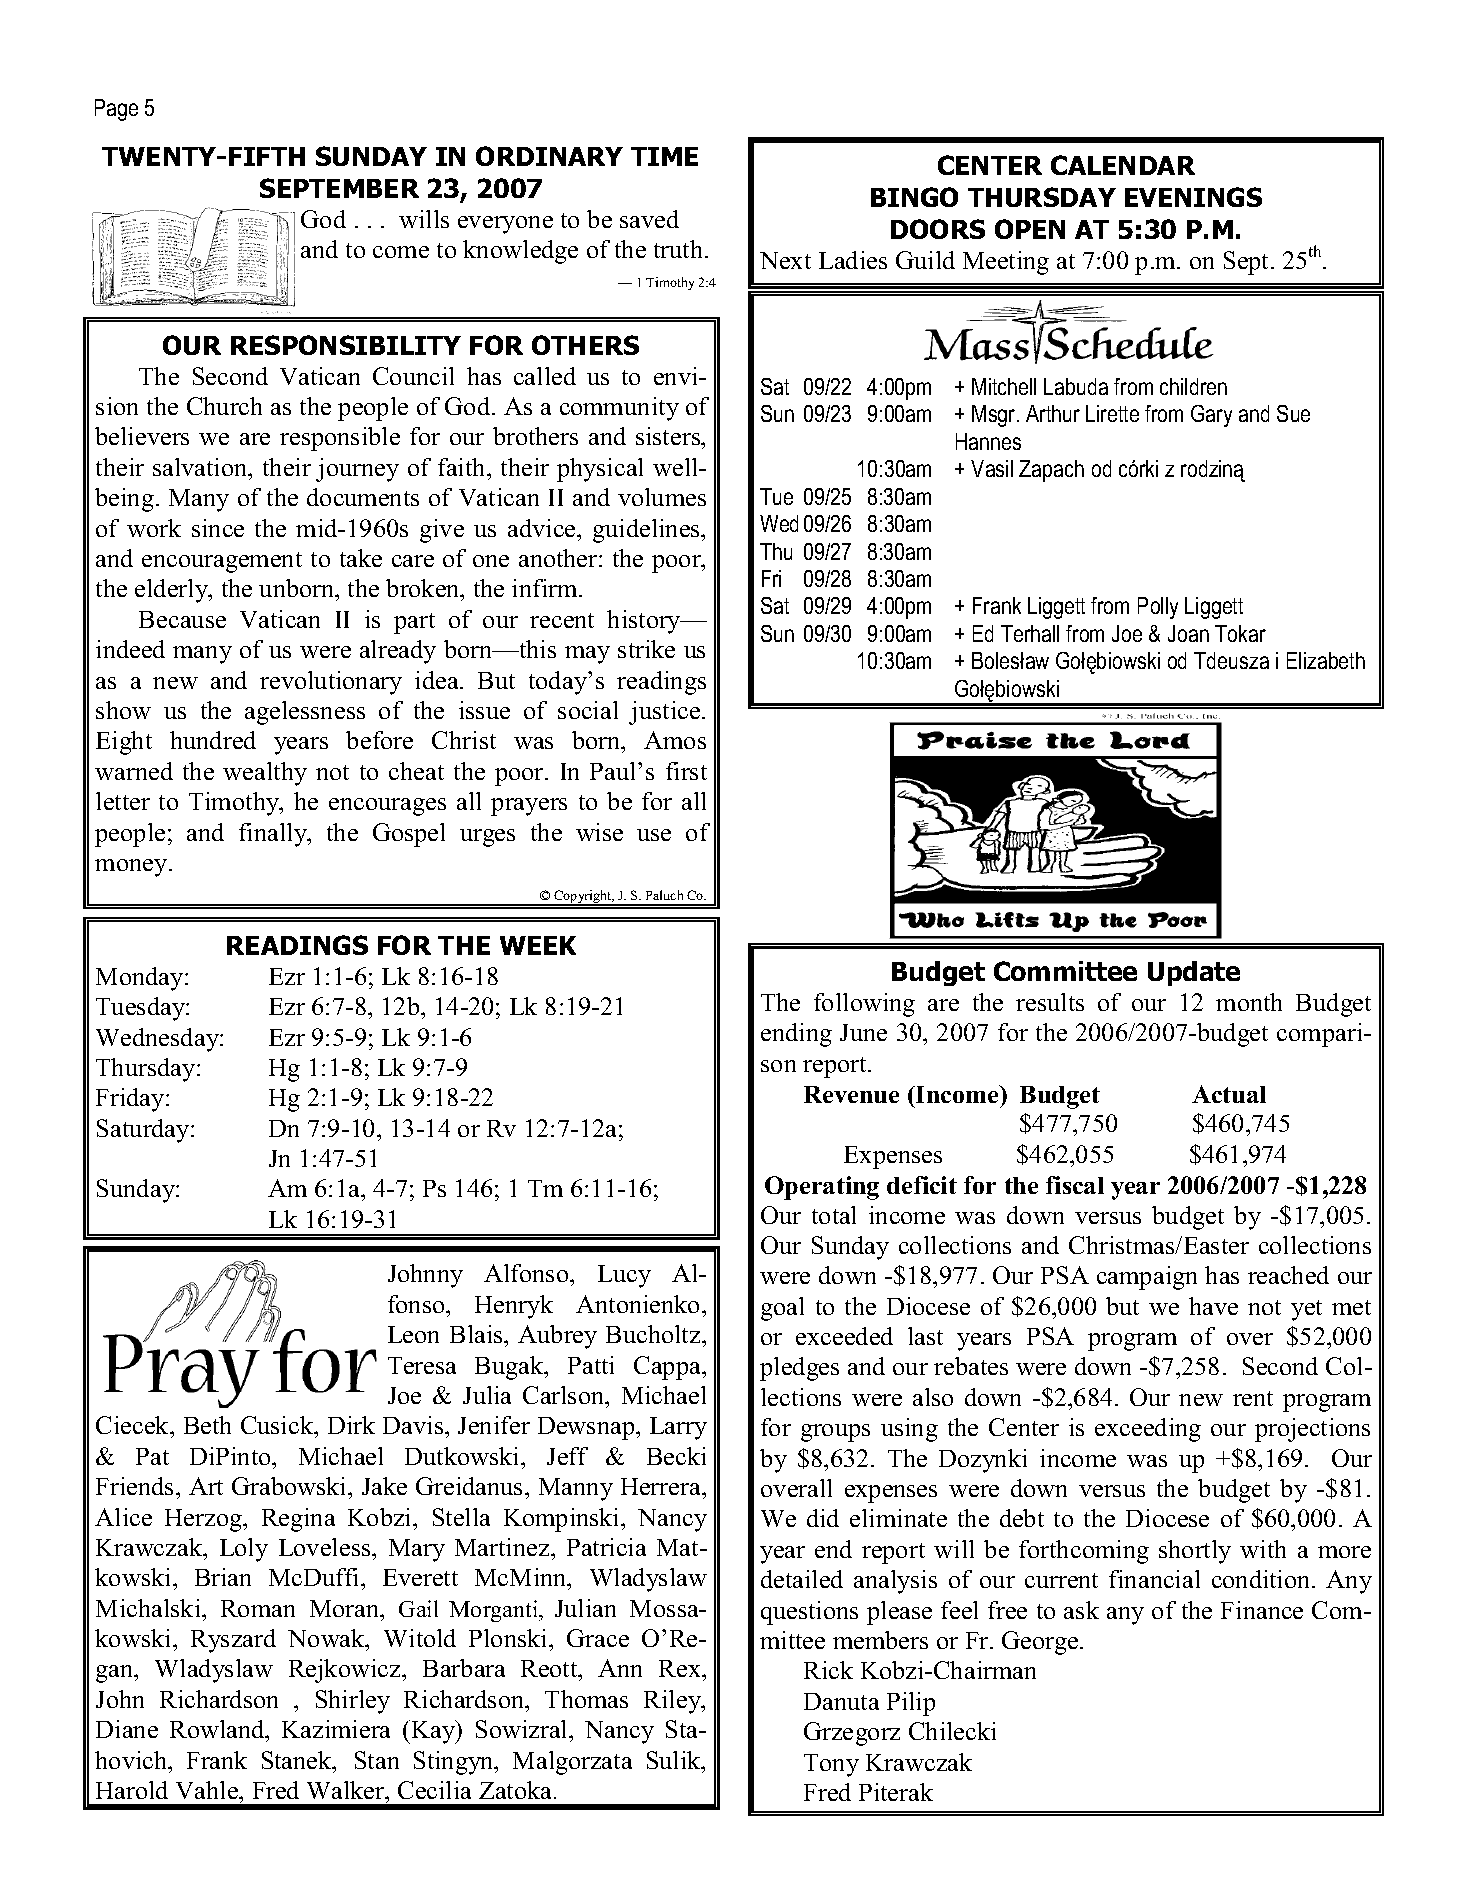 The width and height of the screenshot is (1468, 1900). What do you see at coordinates (1188, 633) in the screenshot?
I see `Joan` at bounding box center [1188, 633].
